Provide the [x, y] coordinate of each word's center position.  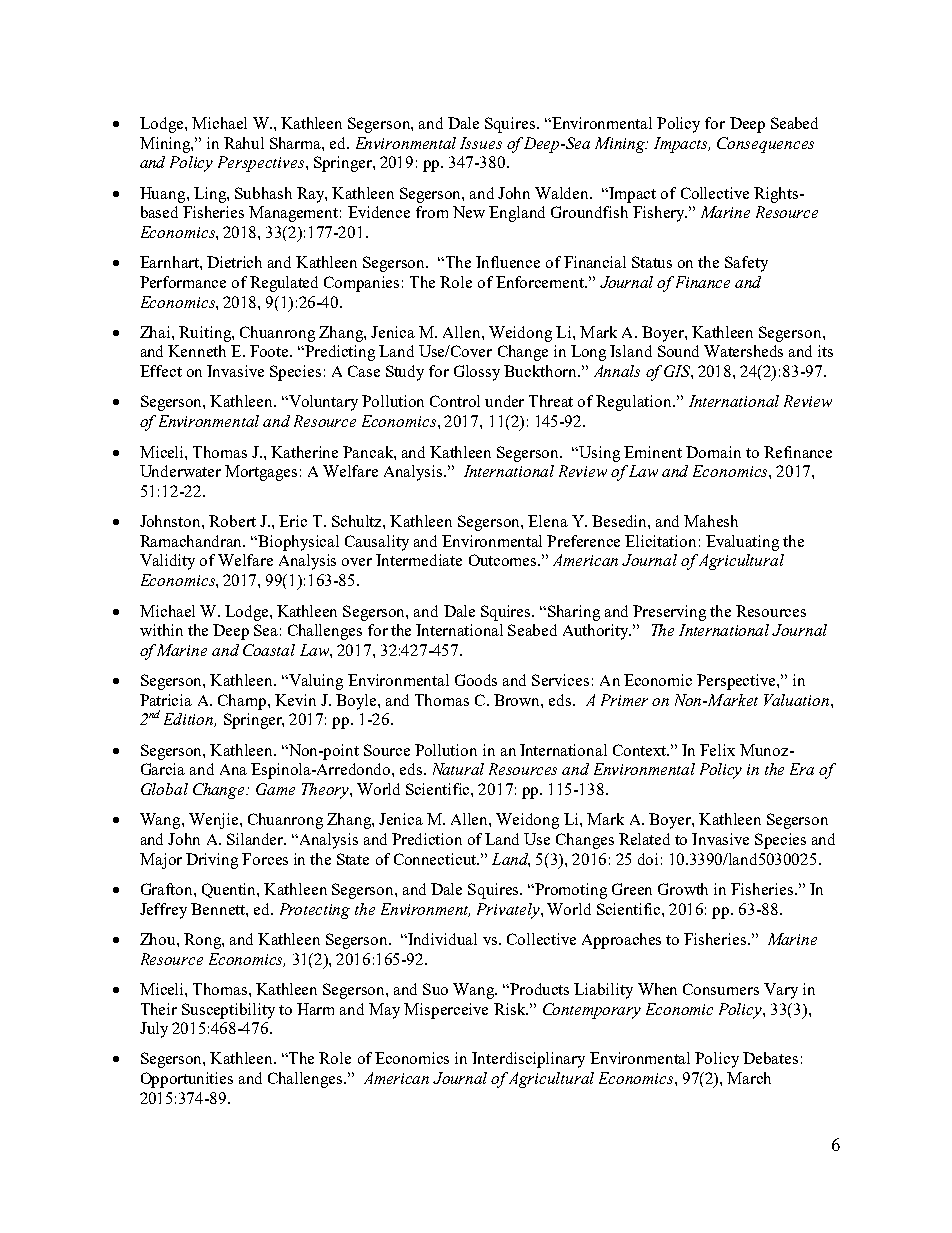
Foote [270, 351]
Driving [212, 861]
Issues [481, 143]
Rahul [244, 143]
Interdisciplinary [528, 1060]
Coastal [269, 650]
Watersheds [743, 351]
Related [644, 839]
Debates [770, 1058]
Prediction [427, 839]
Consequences [765, 145]
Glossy [477, 373]
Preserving [669, 613]
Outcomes [502, 560]
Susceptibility [228, 1011]
